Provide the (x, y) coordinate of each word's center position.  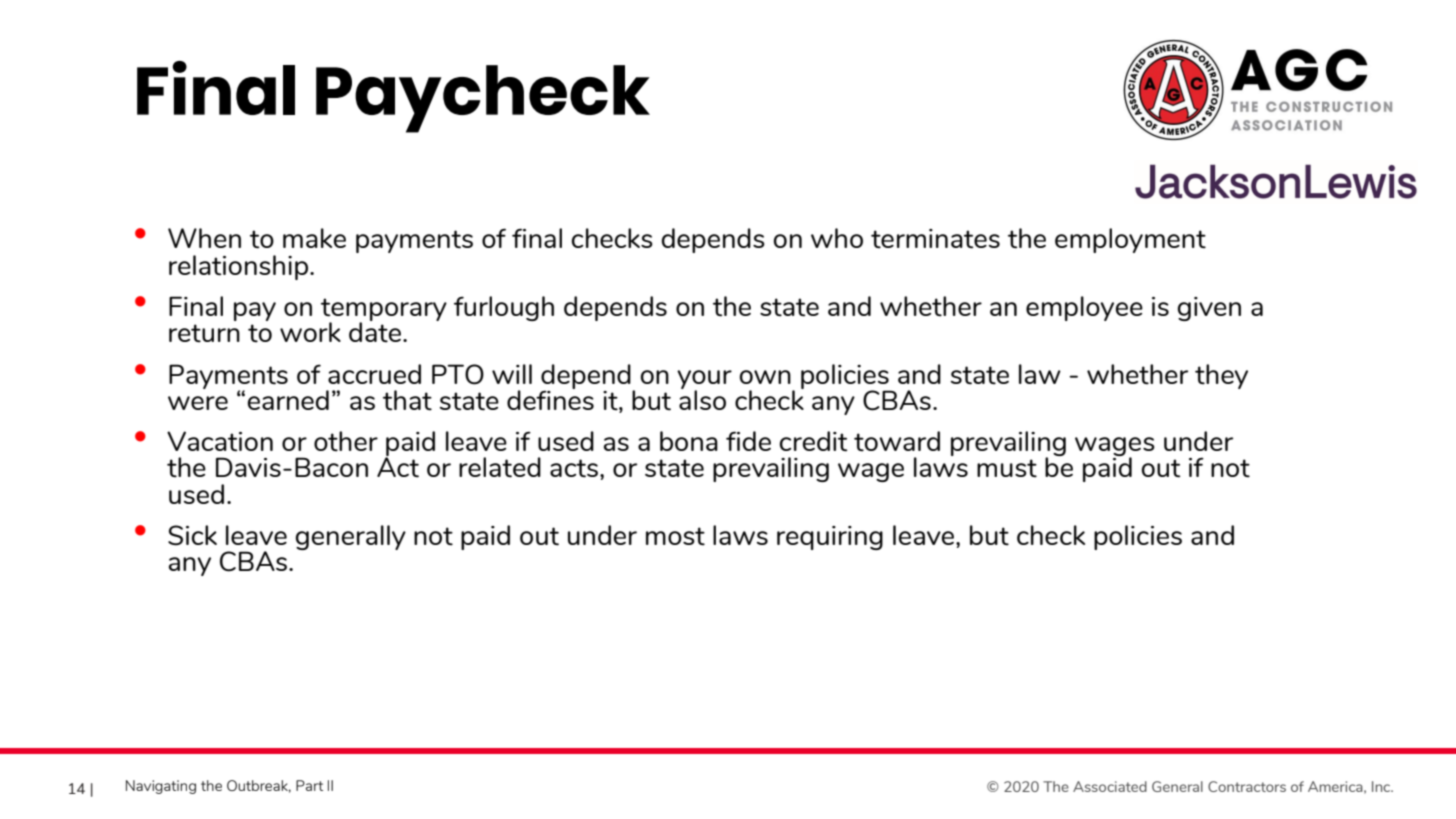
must (1007, 468)
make (314, 238)
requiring (830, 538)
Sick (192, 535)
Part (309, 785)
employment (1130, 240)
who (837, 238)
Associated (1110, 786)
